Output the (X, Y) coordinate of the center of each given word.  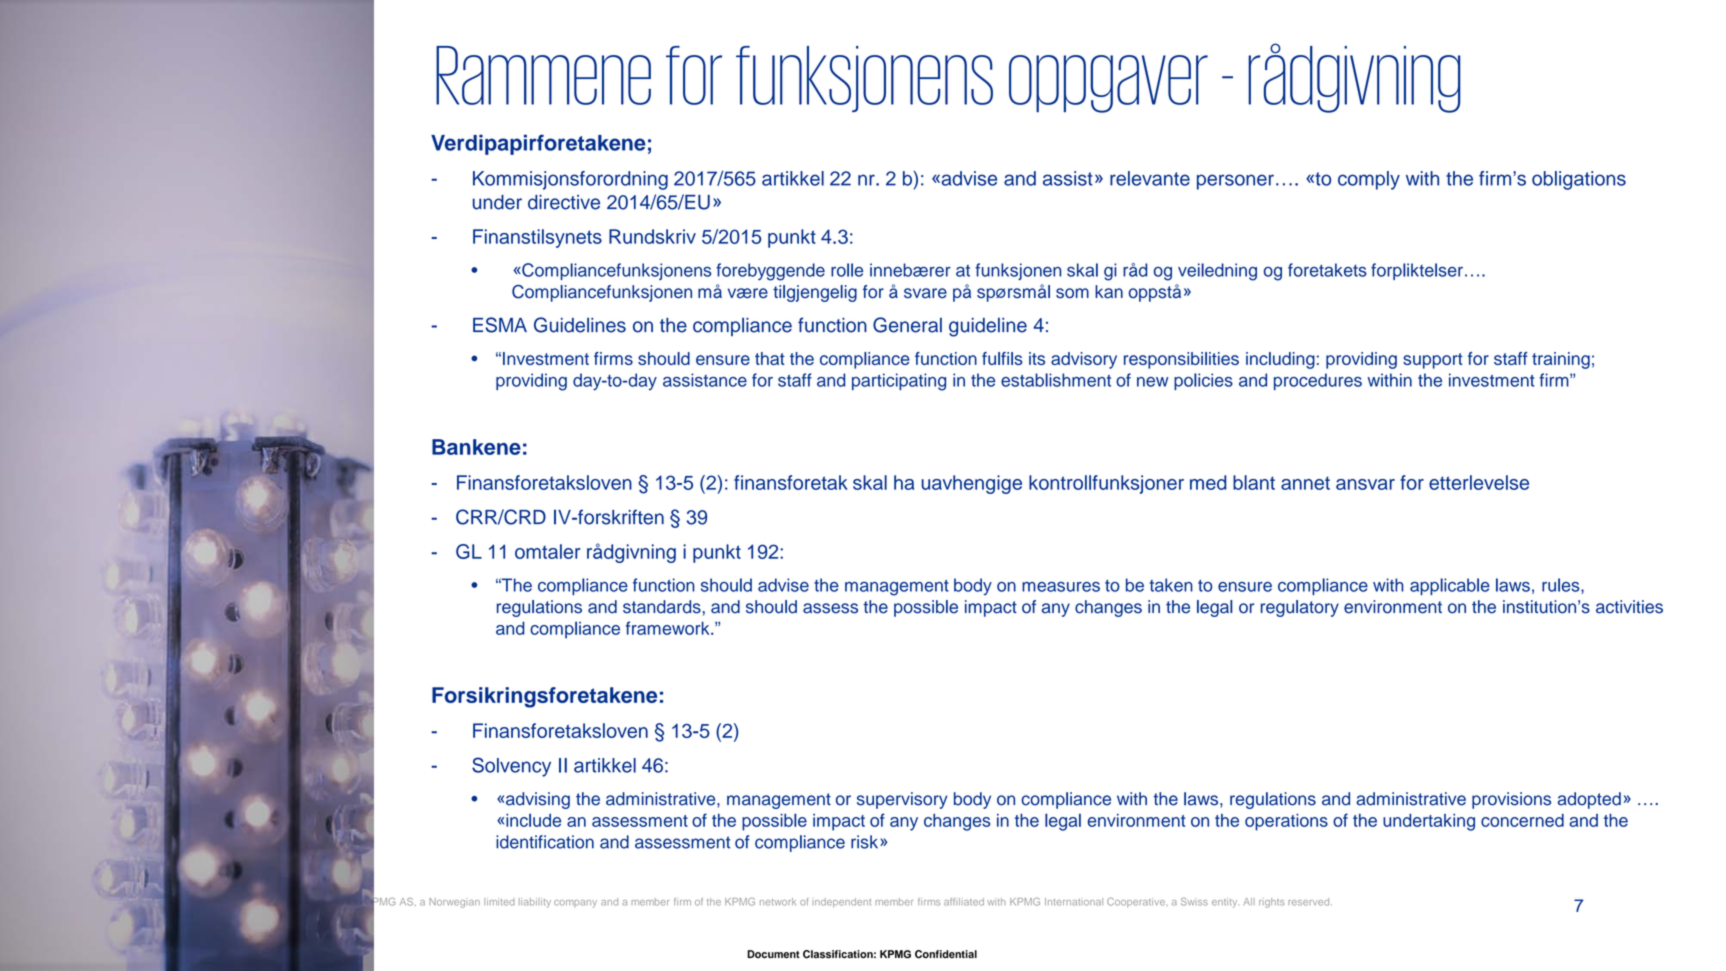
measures (1061, 587)
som (1072, 293)
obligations (1579, 180)
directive (564, 202)
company (575, 904)
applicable (1450, 586)
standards (662, 607)
